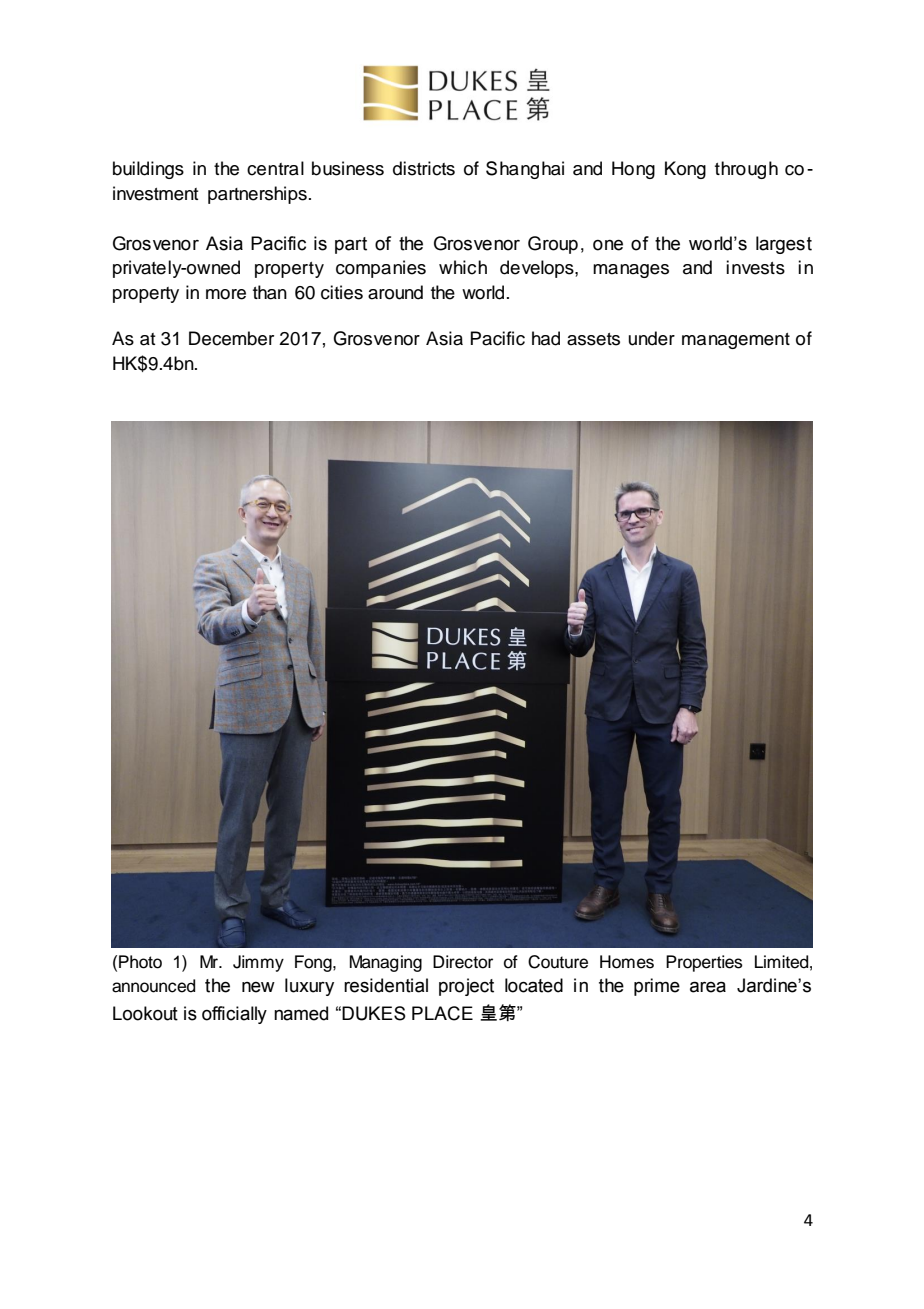  What do you see at coordinates (424, 168) in the image?
I see `districts` at bounding box center [424, 168].
